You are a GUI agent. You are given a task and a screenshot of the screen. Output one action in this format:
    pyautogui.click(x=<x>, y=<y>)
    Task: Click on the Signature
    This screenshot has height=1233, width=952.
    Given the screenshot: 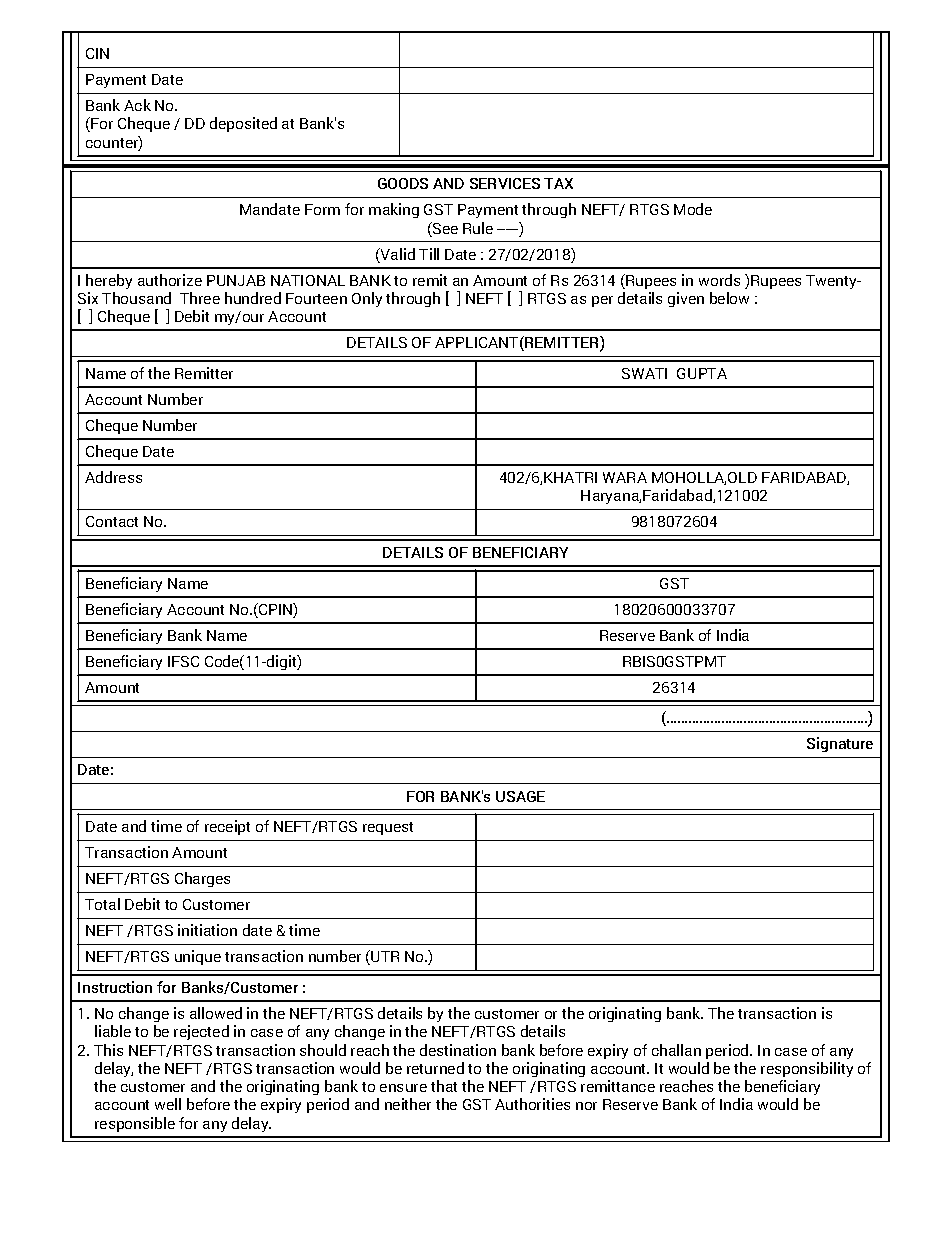 What is the action you would take?
    pyautogui.click(x=840, y=744)
